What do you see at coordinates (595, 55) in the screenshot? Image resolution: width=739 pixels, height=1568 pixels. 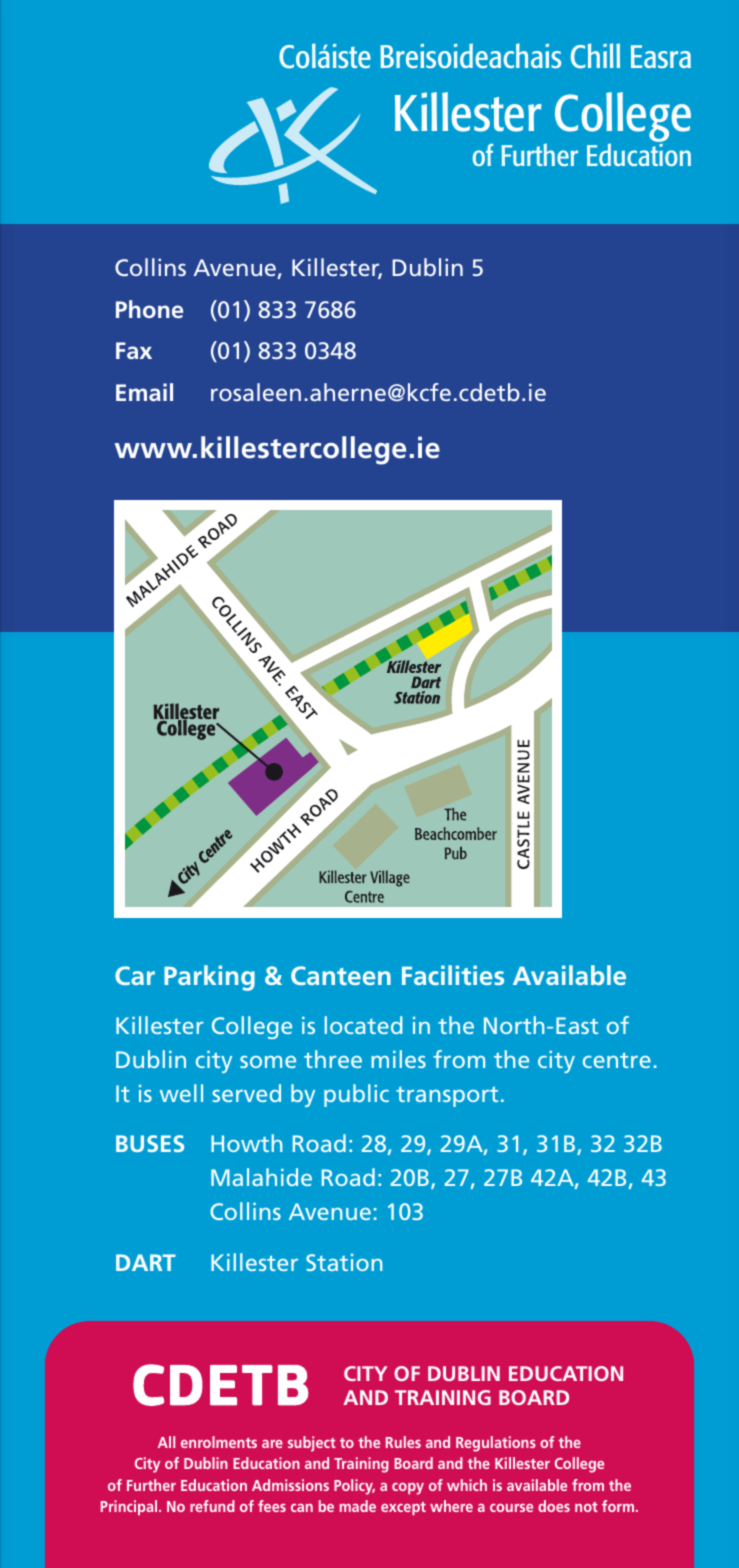 I see `Chill` at bounding box center [595, 55].
